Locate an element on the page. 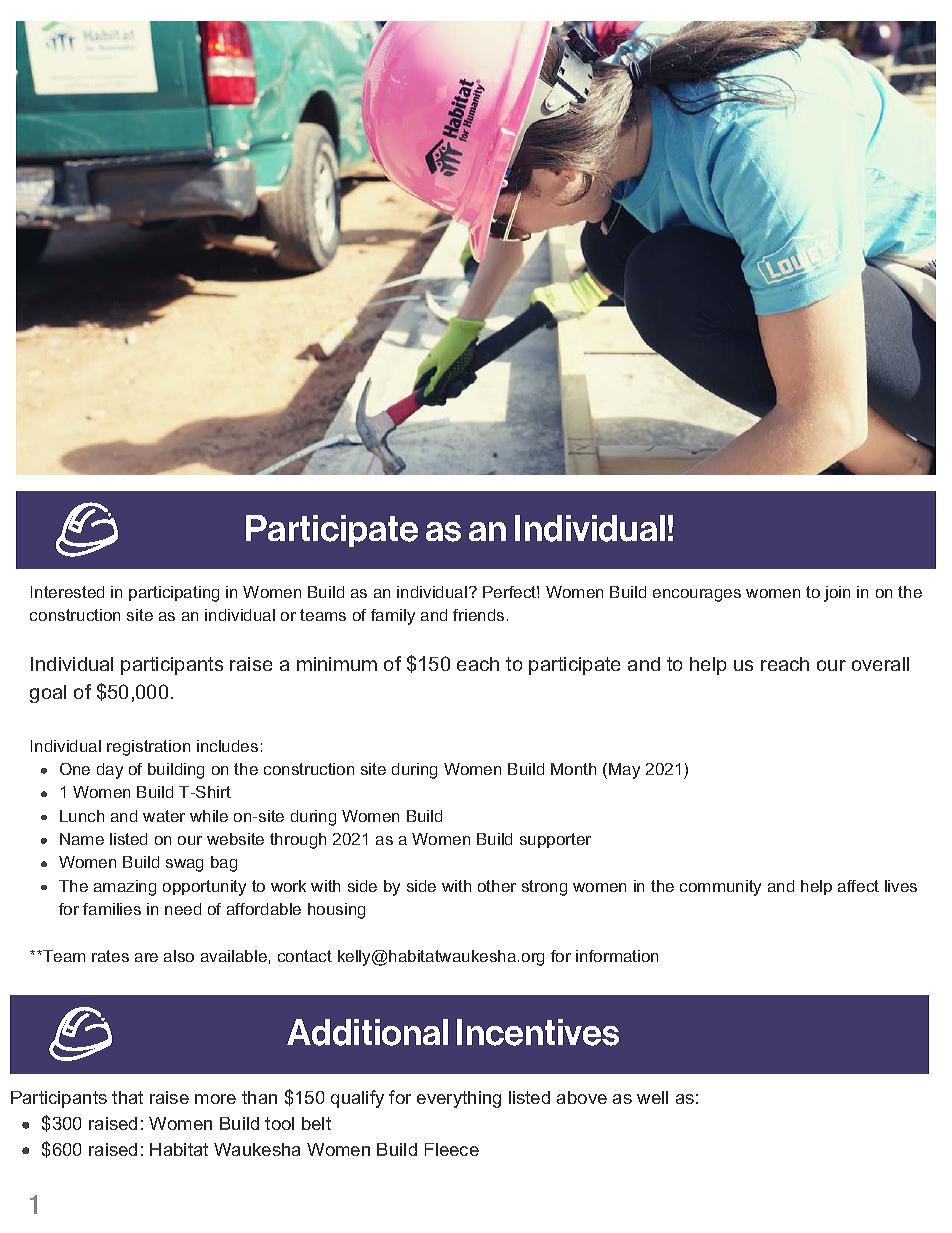  that is located at coordinates (127, 1097).
